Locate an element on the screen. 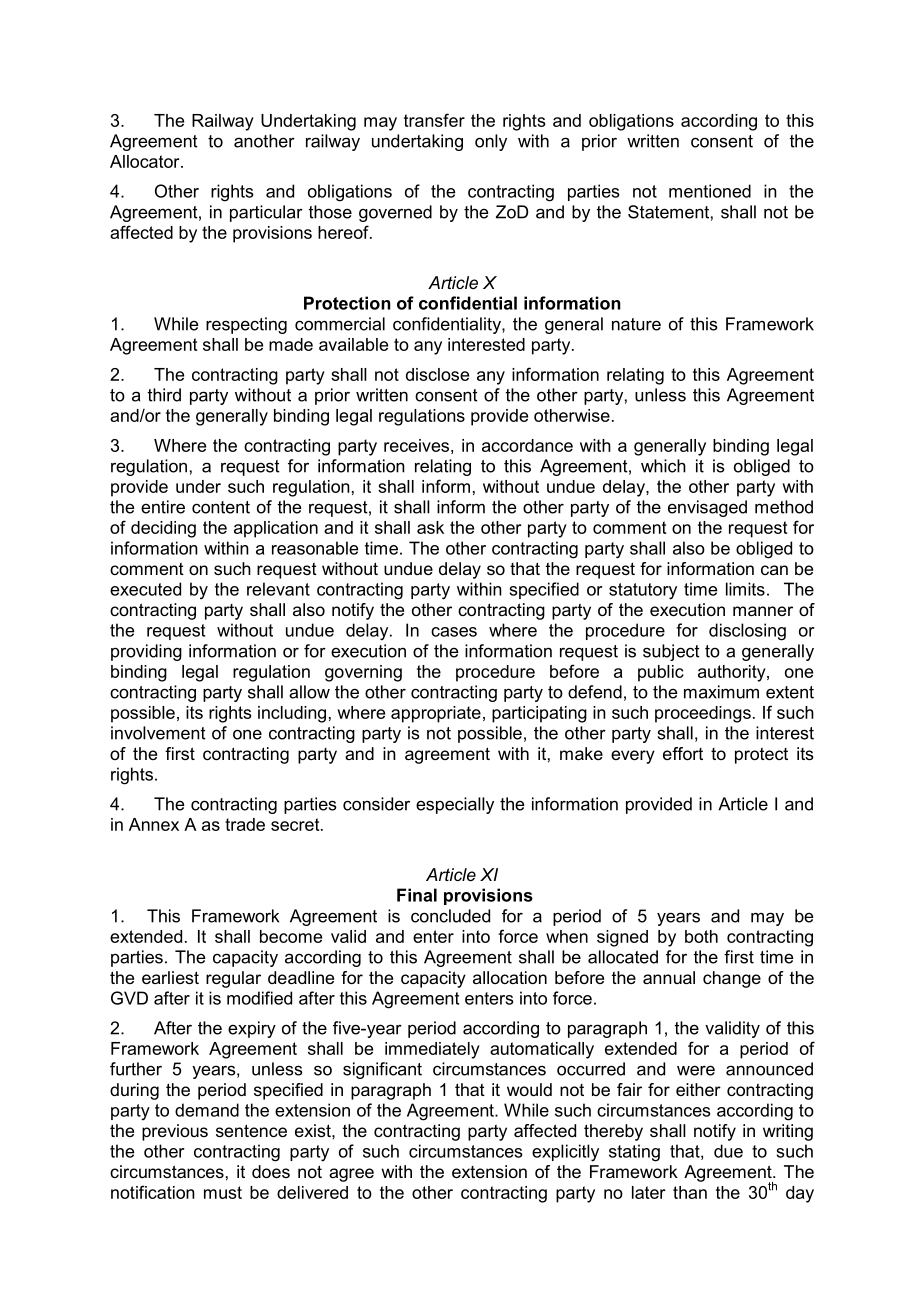 Image resolution: width=924 pixels, height=1308 pixels. mentioned is located at coordinates (710, 191).
